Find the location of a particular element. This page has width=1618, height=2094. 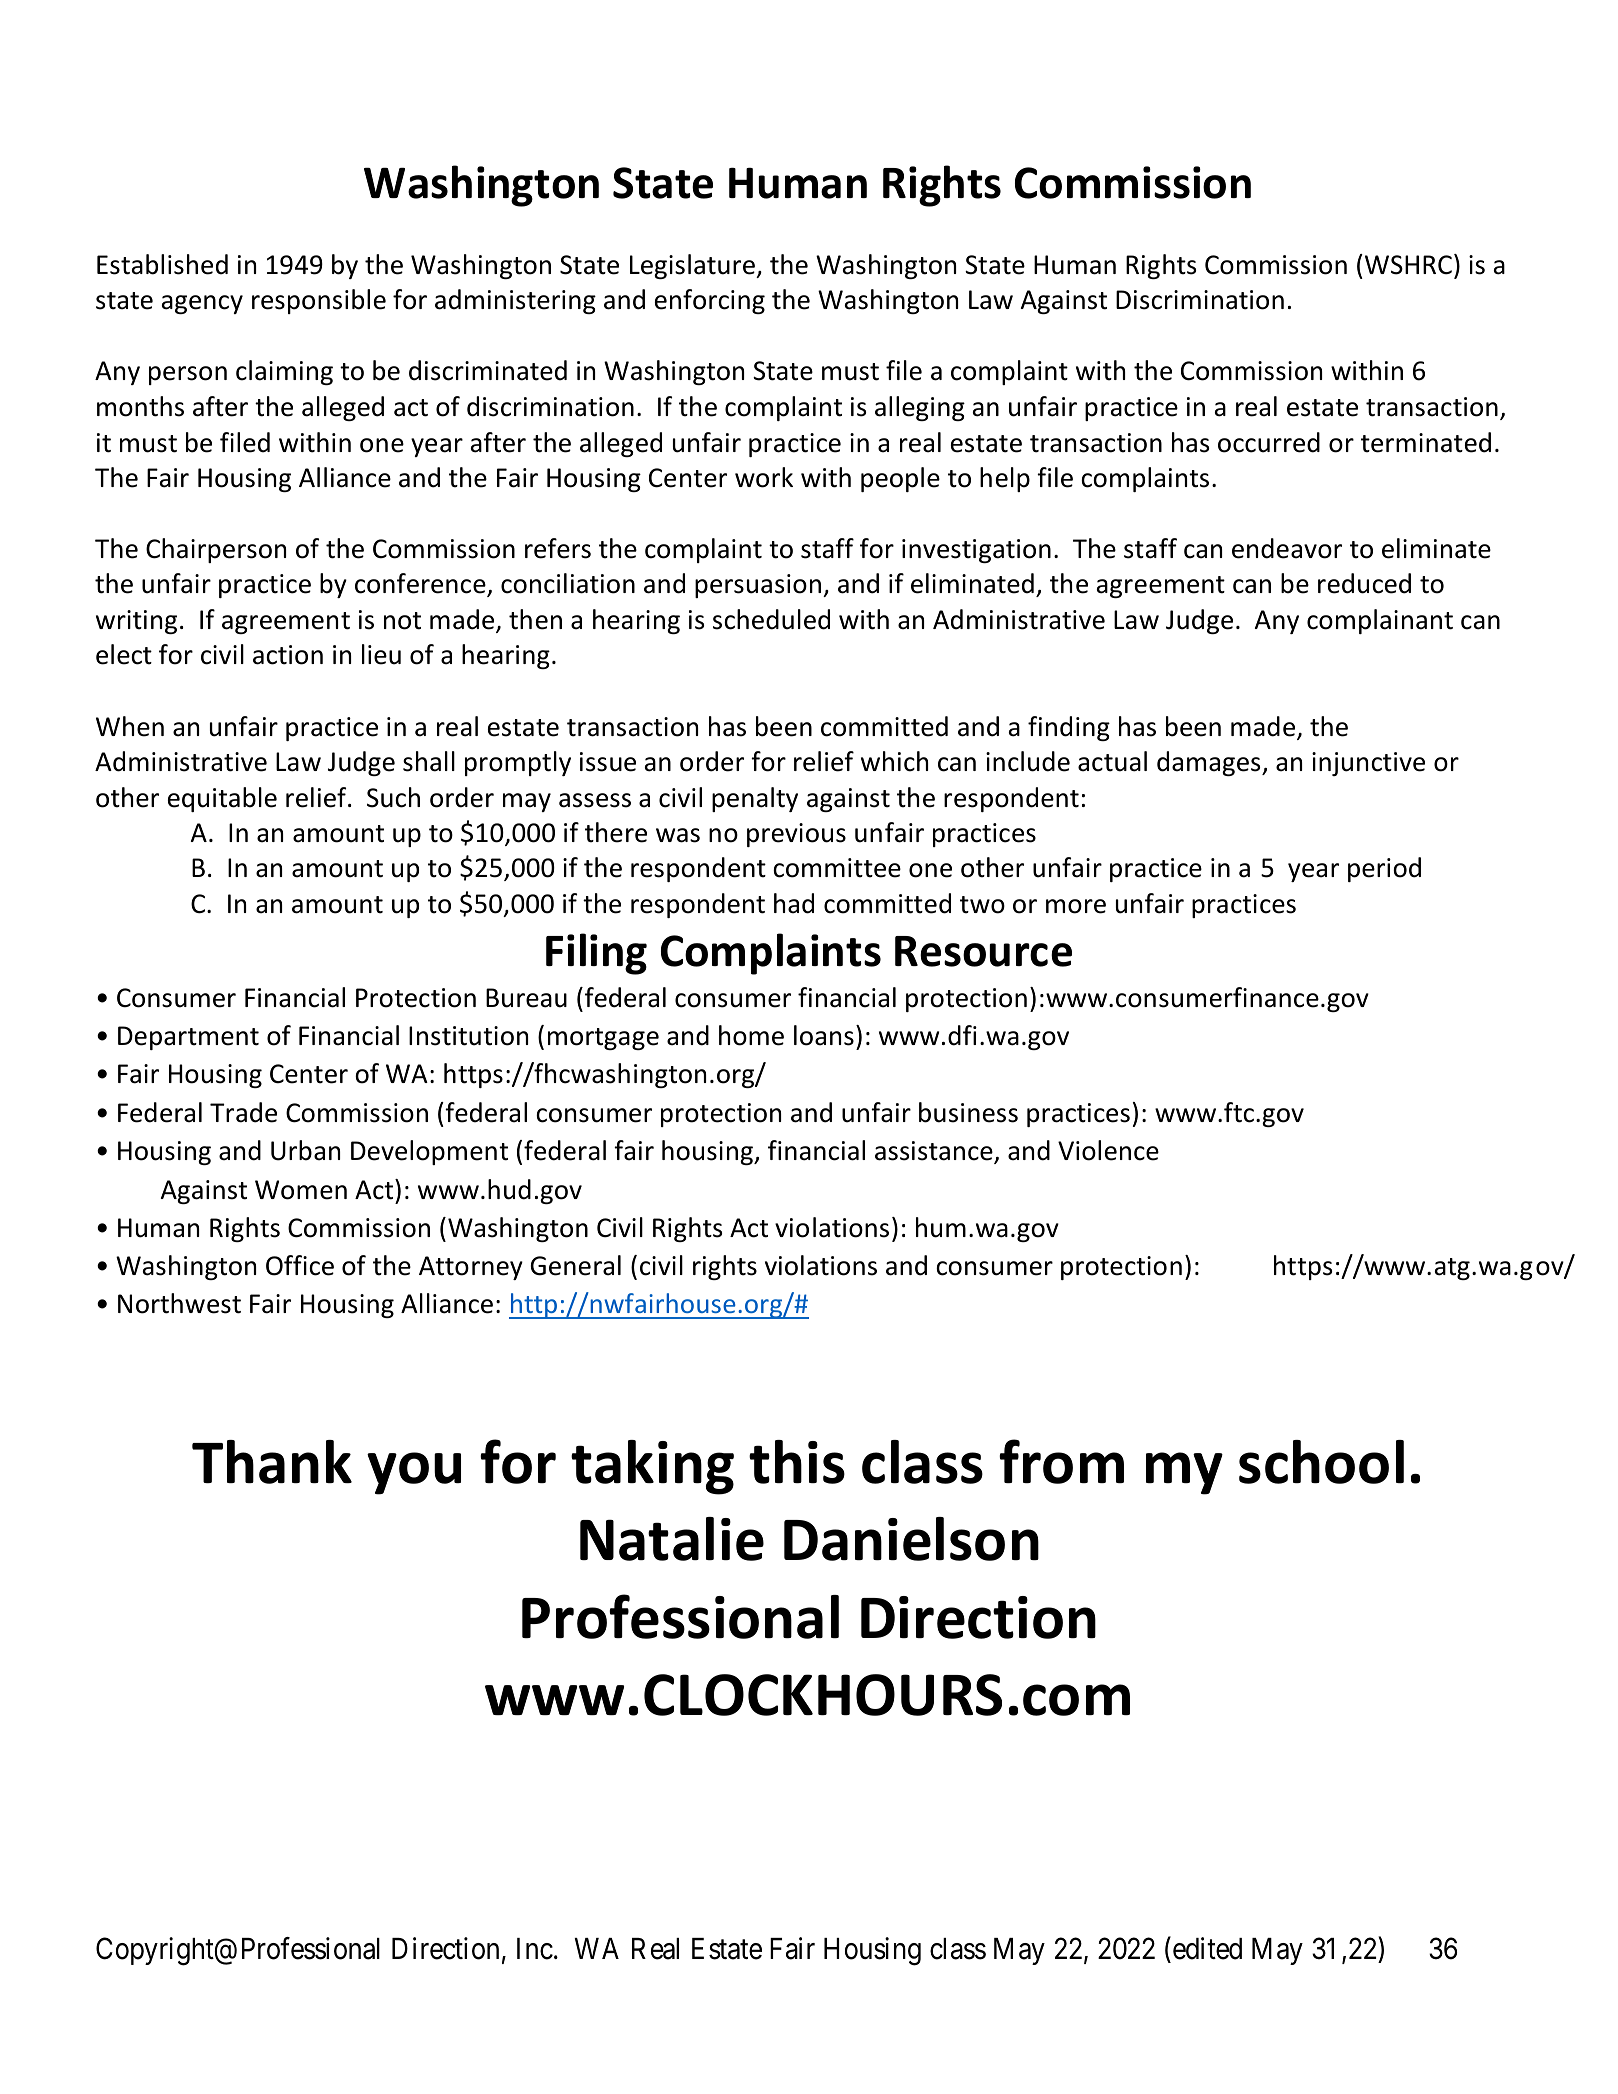

you is located at coordinates (414, 1473).
